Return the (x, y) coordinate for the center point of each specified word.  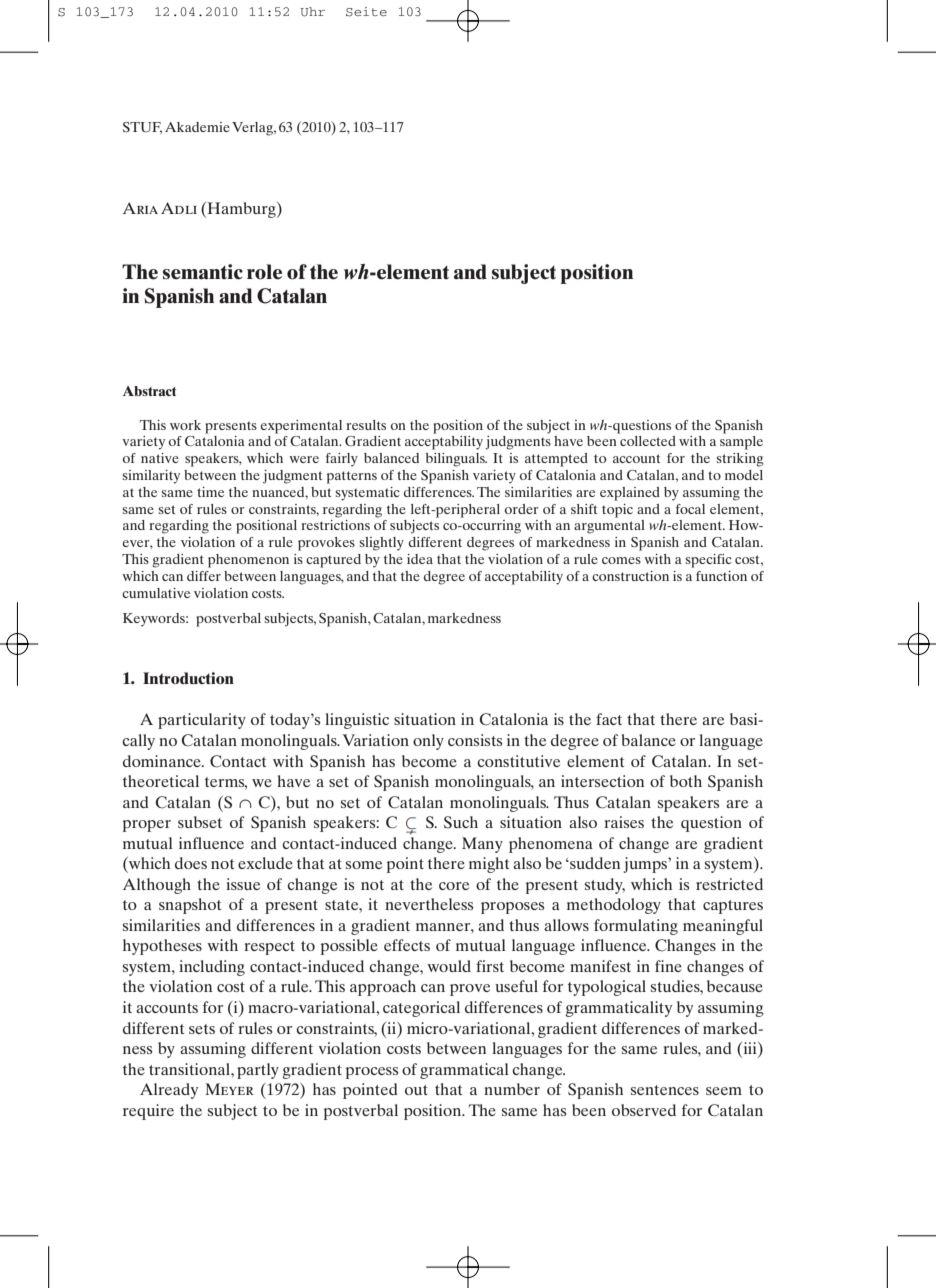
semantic (203, 272)
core (454, 886)
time (210, 492)
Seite (366, 12)
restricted (729, 884)
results (366, 425)
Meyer (229, 1089)
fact (609, 719)
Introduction (188, 678)
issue (243, 884)
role (264, 272)
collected (648, 441)
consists (475, 740)
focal (690, 509)
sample (741, 443)
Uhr (313, 12)
